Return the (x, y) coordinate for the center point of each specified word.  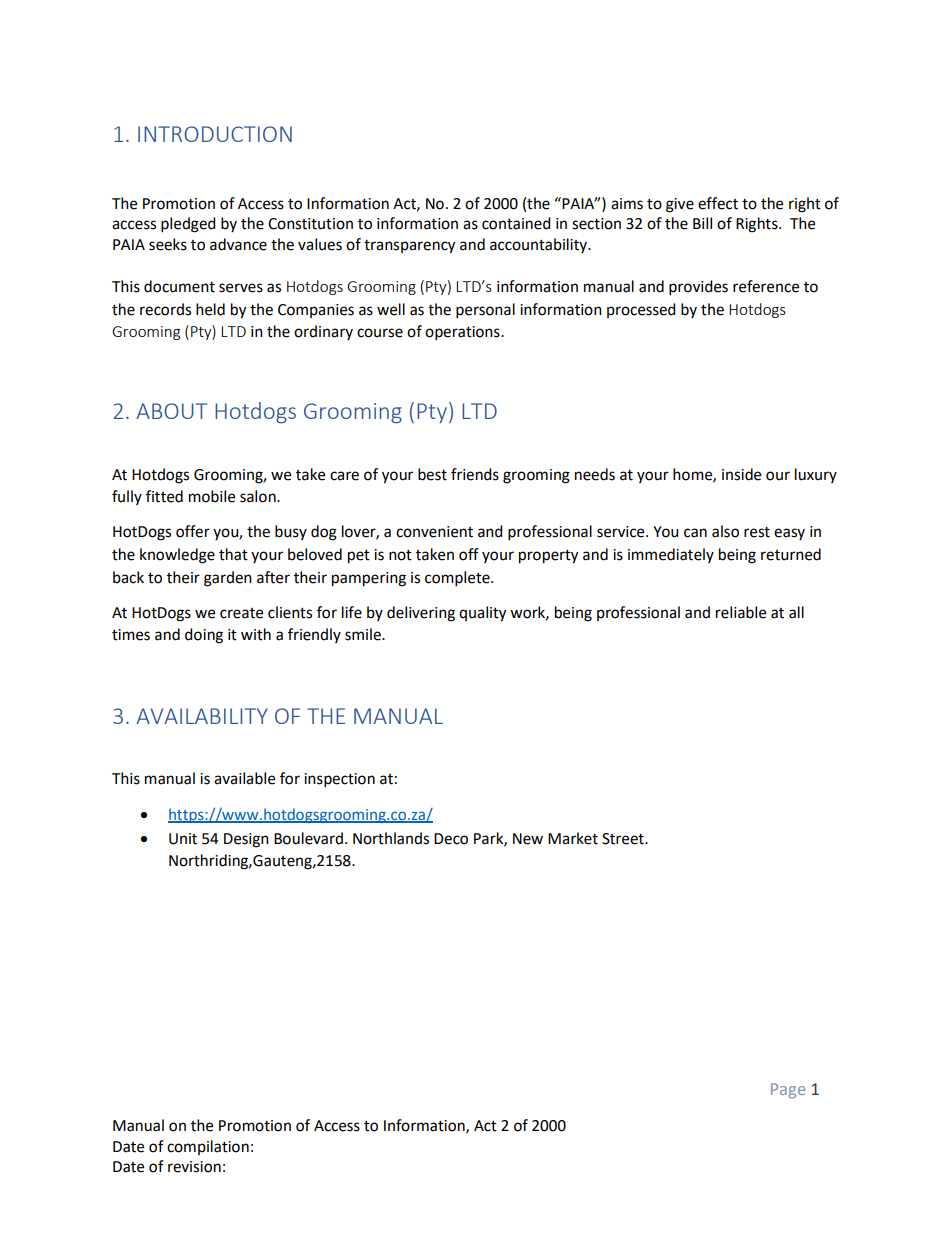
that (233, 554)
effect (718, 203)
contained (516, 223)
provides (698, 288)
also (725, 531)
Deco (451, 839)
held (210, 309)
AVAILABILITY (202, 716)
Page (788, 1091)
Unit (183, 839)
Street (624, 839)
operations (463, 333)
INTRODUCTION (215, 134)
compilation (208, 1147)
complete (458, 579)
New (528, 839)
